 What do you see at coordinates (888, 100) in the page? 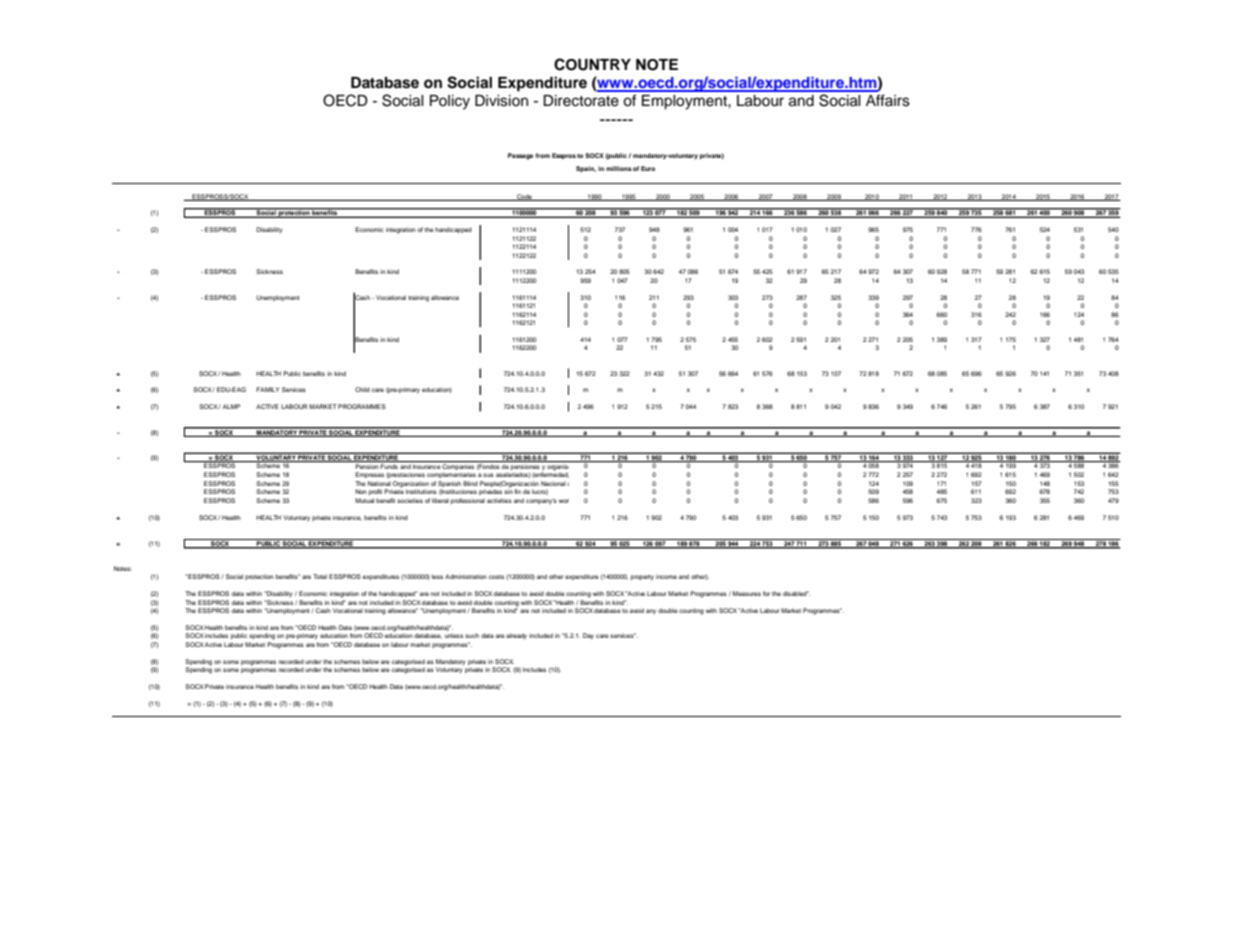
I see `Affairs` at bounding box center [888, 100].
